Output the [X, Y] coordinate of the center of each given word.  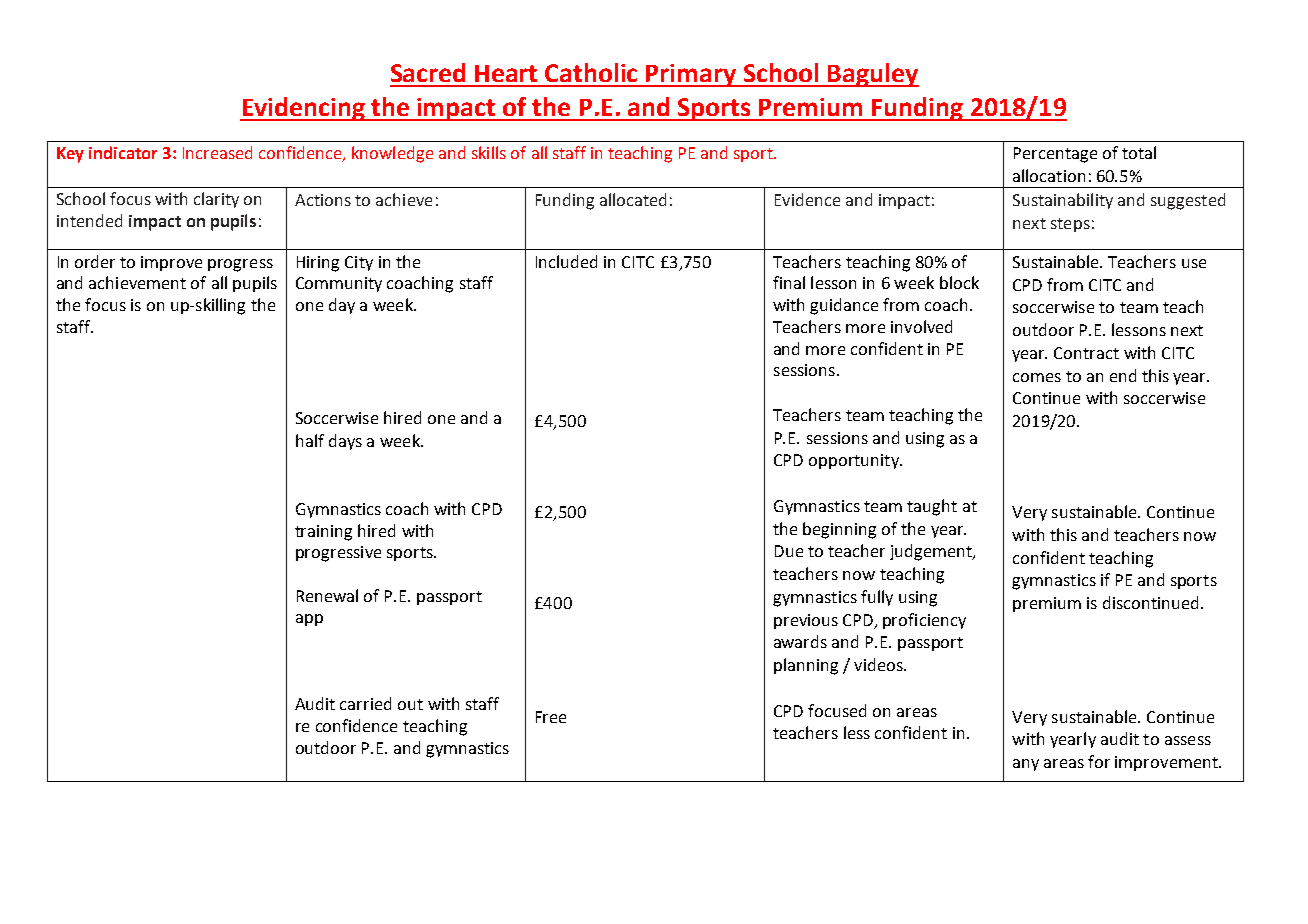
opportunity [855, 461]
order [95, 261]
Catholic [591, 72]
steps [1070, 225]
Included [566, 261]
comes [1037, 377]
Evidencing [303, 109]
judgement [932, 552]
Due [789, 551]
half [310, 440]
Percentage [1055, 155]
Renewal [327, 595]
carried [365, 703]
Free [551, 717]
